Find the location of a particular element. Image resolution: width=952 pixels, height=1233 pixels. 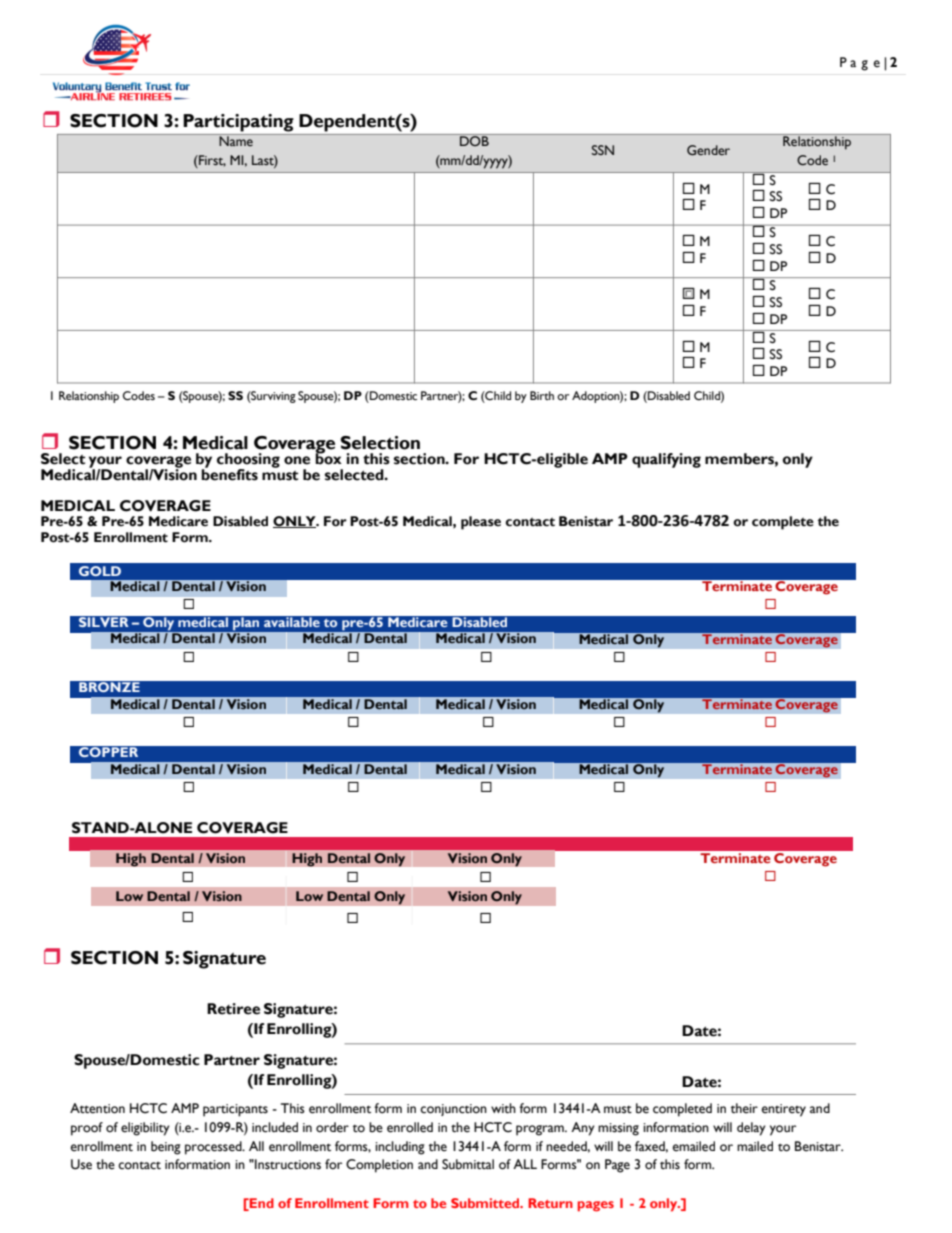

DOB is located at coordinates (474, 140).
